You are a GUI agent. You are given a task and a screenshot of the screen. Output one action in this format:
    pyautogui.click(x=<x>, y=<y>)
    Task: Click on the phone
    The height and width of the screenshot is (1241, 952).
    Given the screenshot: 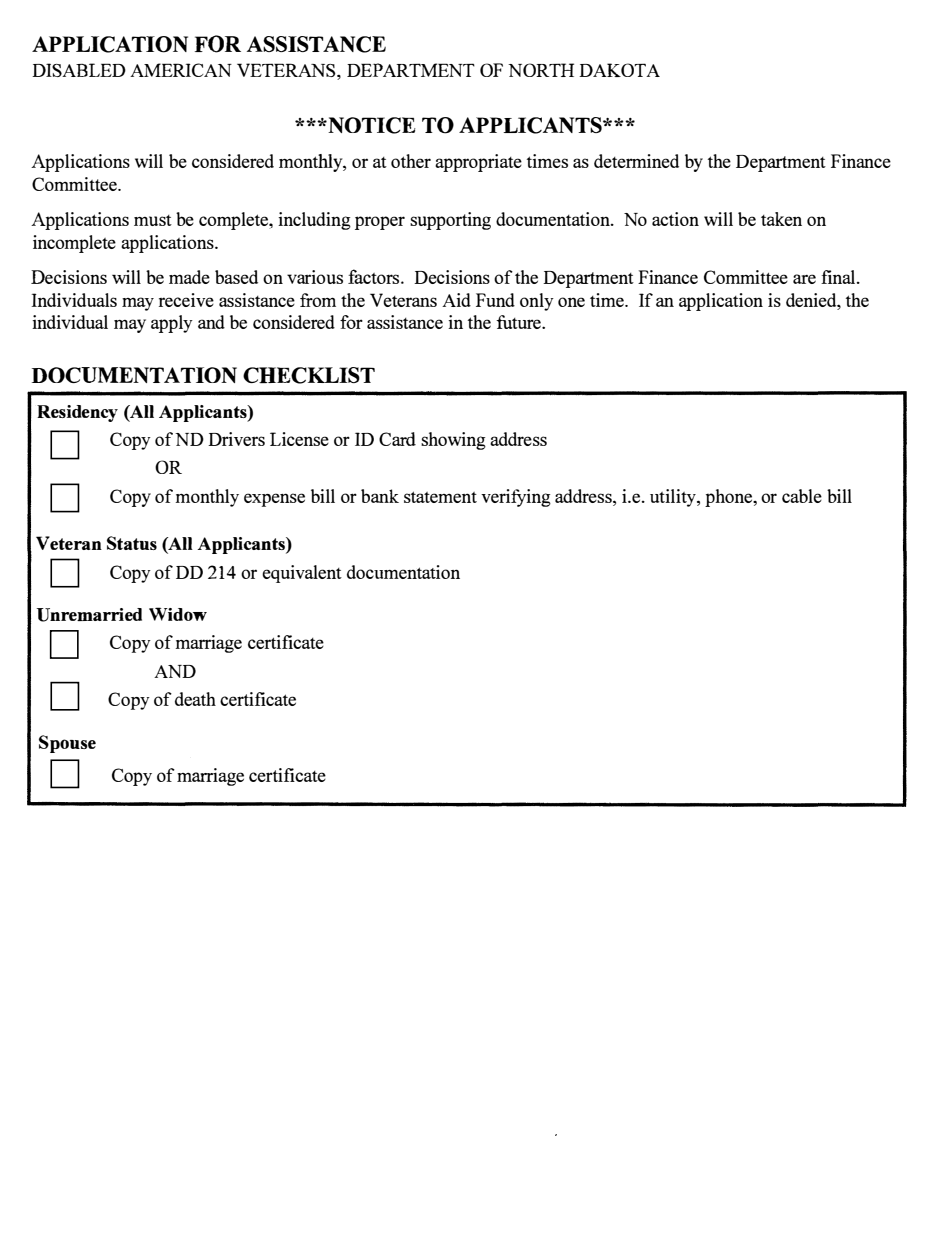 What is the action you would take?
    pyautogui.click(x=730, y=498)
